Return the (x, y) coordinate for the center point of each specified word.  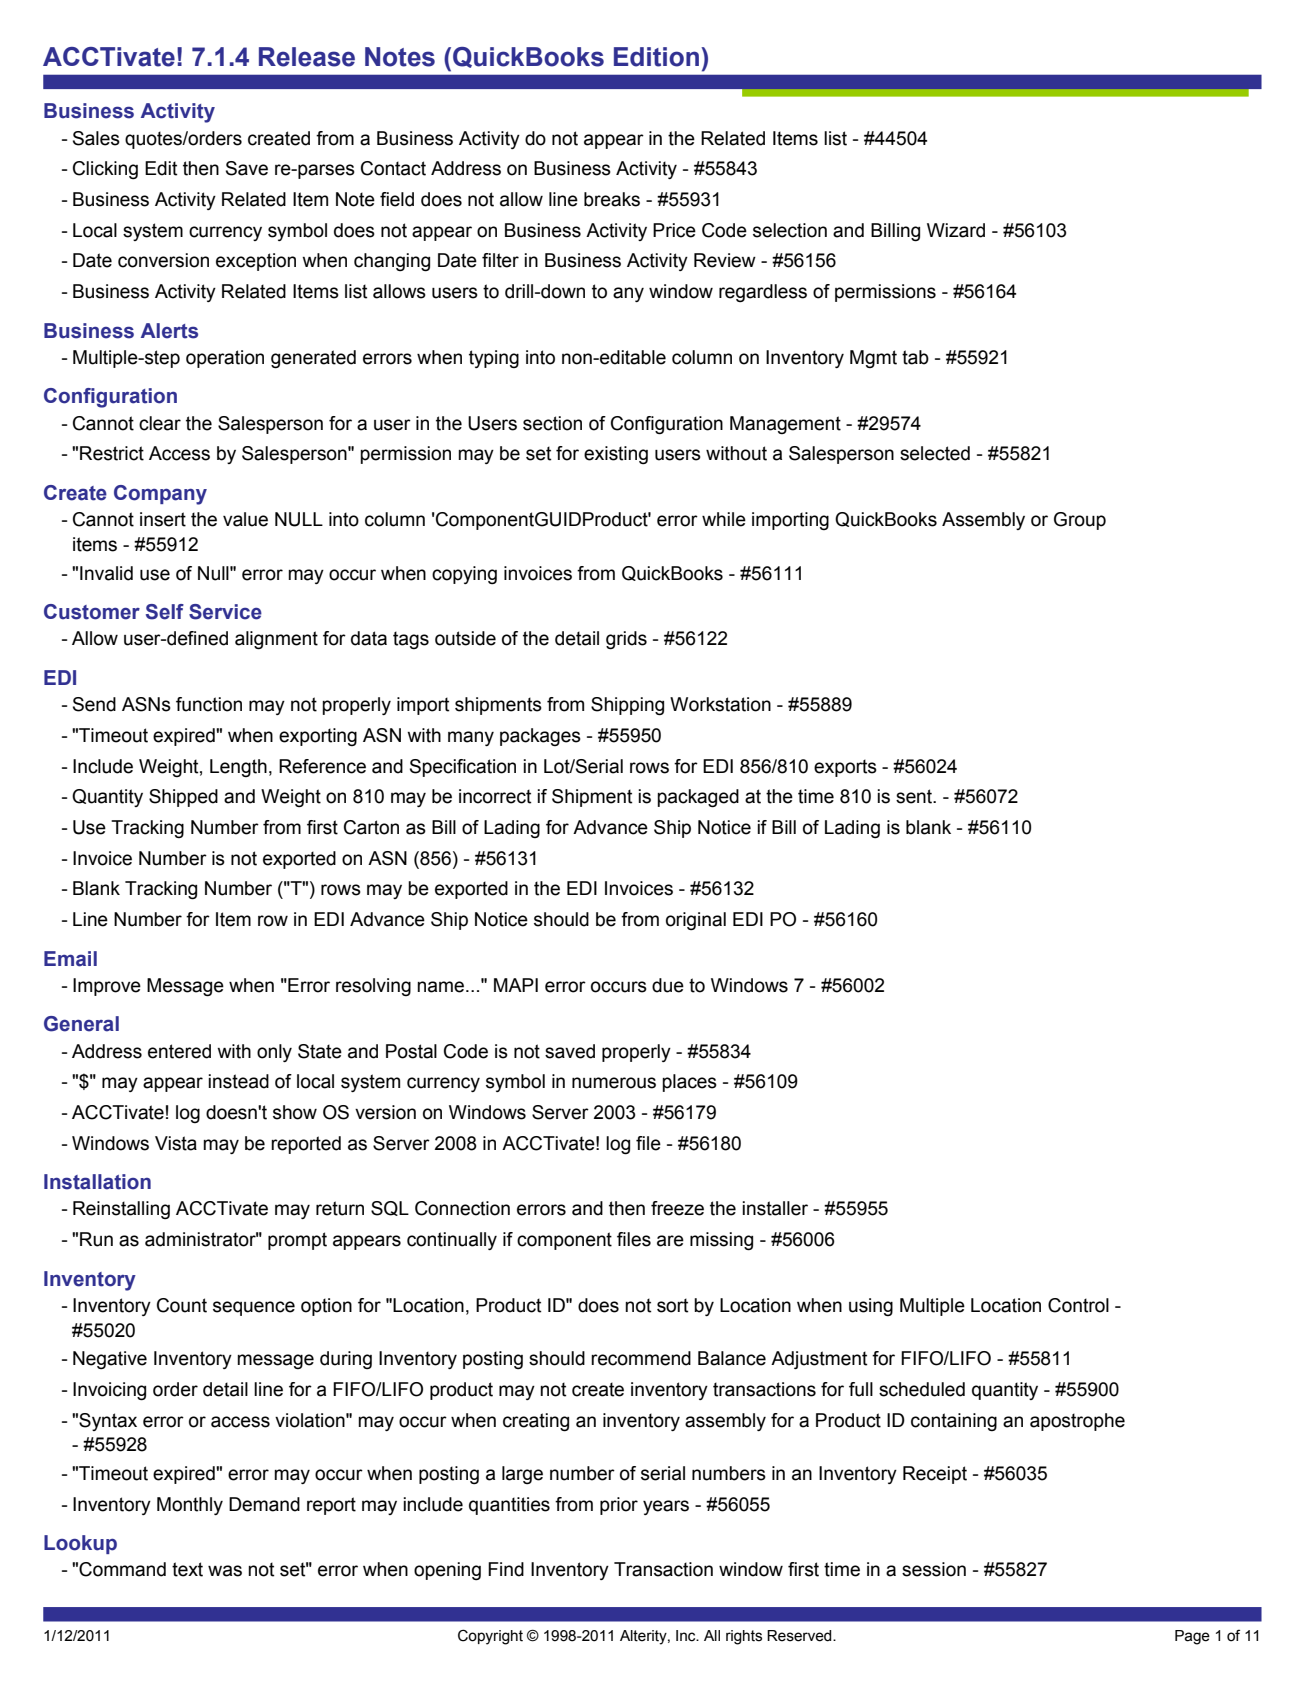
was (225, 1571)
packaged (698, 798)
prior (619, 1506)
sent (915, 796)
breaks (612, 199)
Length (238, 768)
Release (307, 57)
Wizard (956, 230)
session (934, 1569)
